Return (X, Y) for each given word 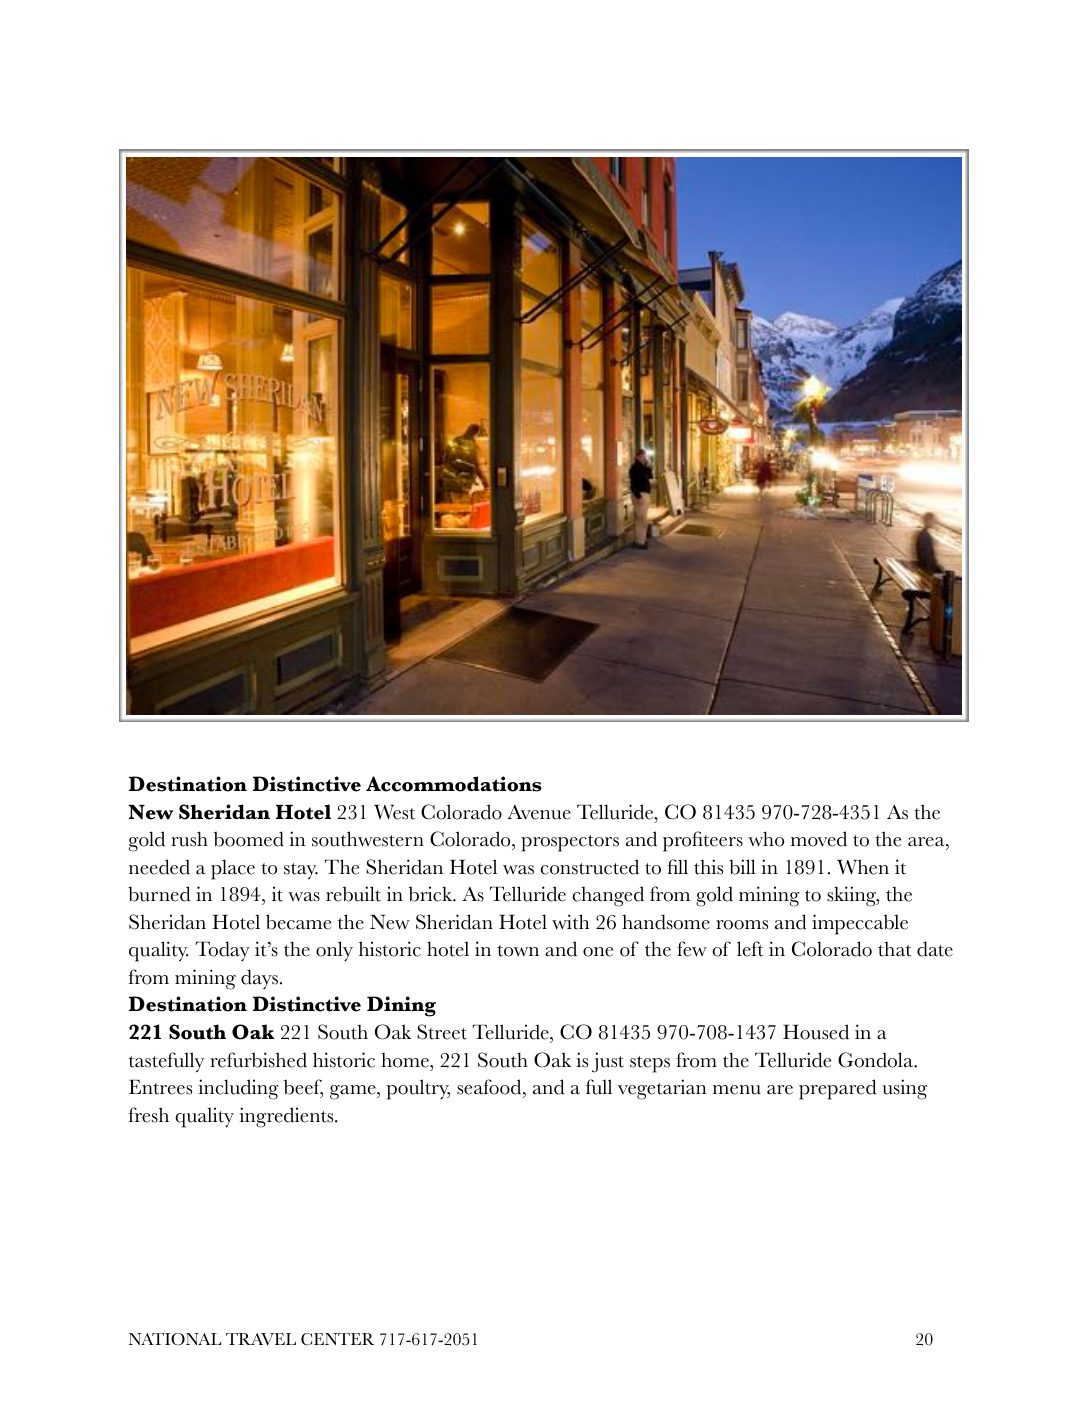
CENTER (338, 1339)
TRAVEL (261, 1339)
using (904, 1089)
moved (819, 839)
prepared (838, 1089)
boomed (249, 839)
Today (223, 951)
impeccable (860, 924)
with (571, 922)
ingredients (287, 1117)
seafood (490, 1087)
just (608, 1062)
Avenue (539, 812)
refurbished (258, 1060)
